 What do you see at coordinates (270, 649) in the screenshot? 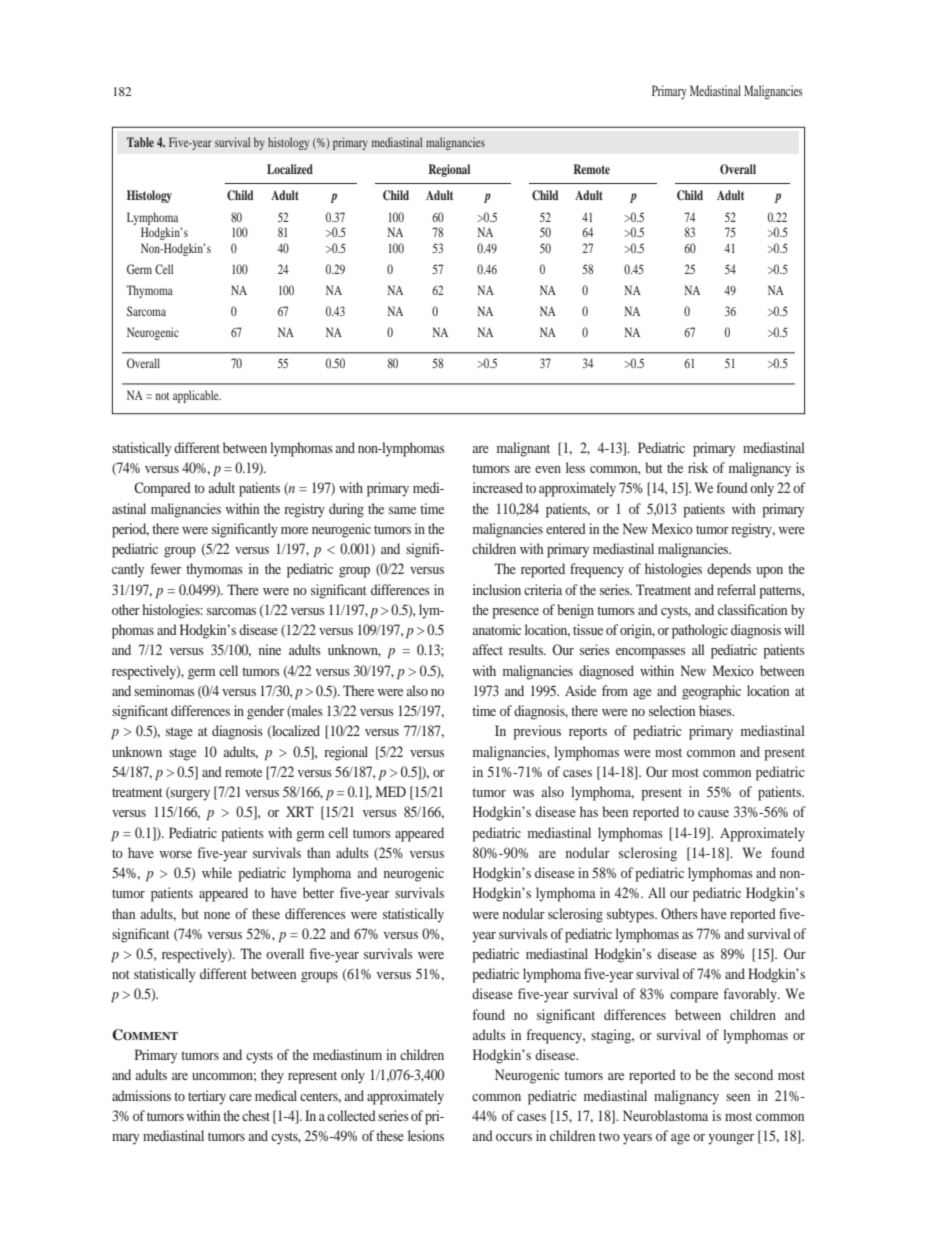
I see `nine` at bounding box center [270, 649].
